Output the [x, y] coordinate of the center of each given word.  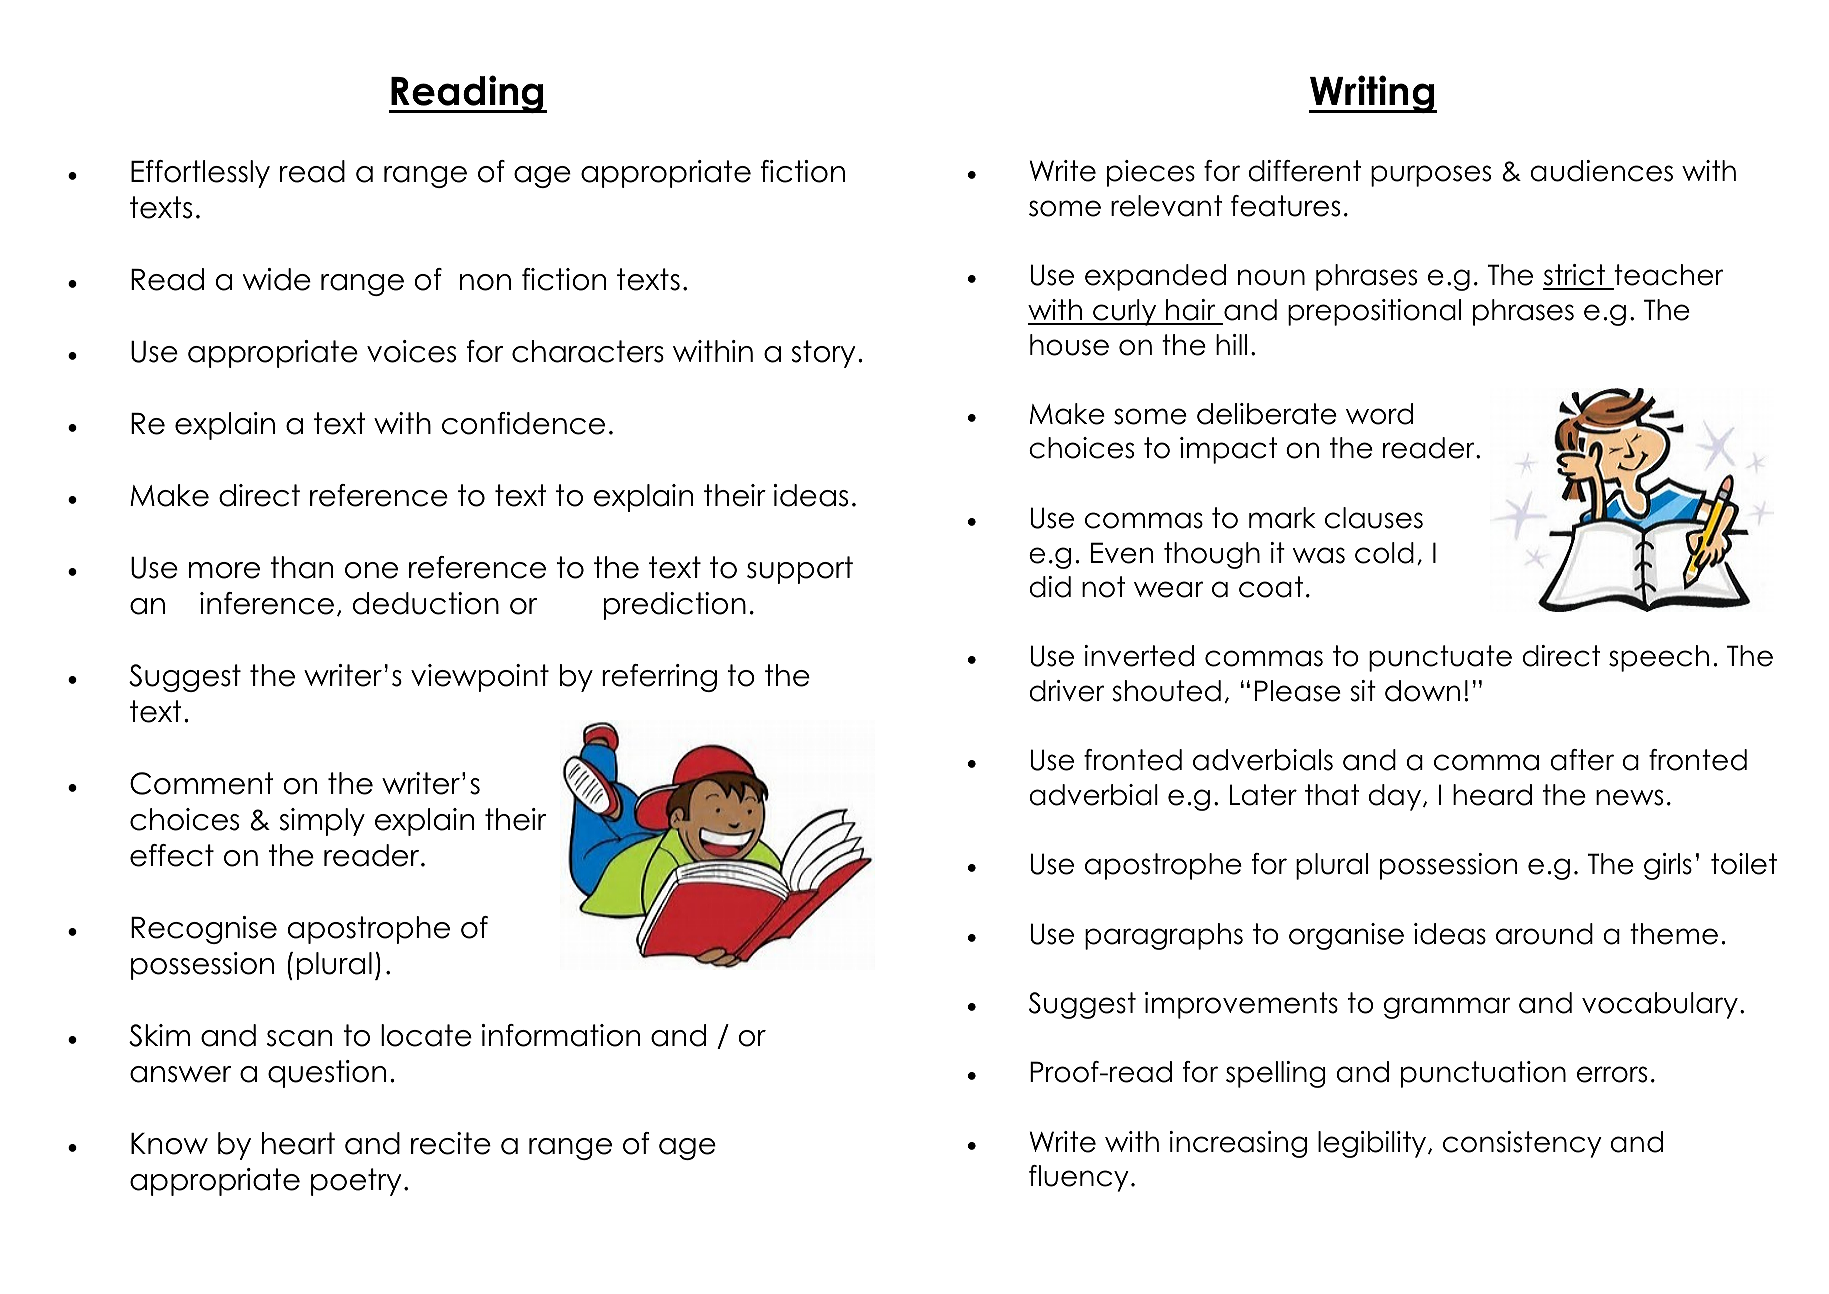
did [1050, 587]
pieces [1151, 173]
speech [1659, 658]
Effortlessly [200, 174]
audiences [1601, 171]
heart [298, 1143]
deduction [426, 603]
